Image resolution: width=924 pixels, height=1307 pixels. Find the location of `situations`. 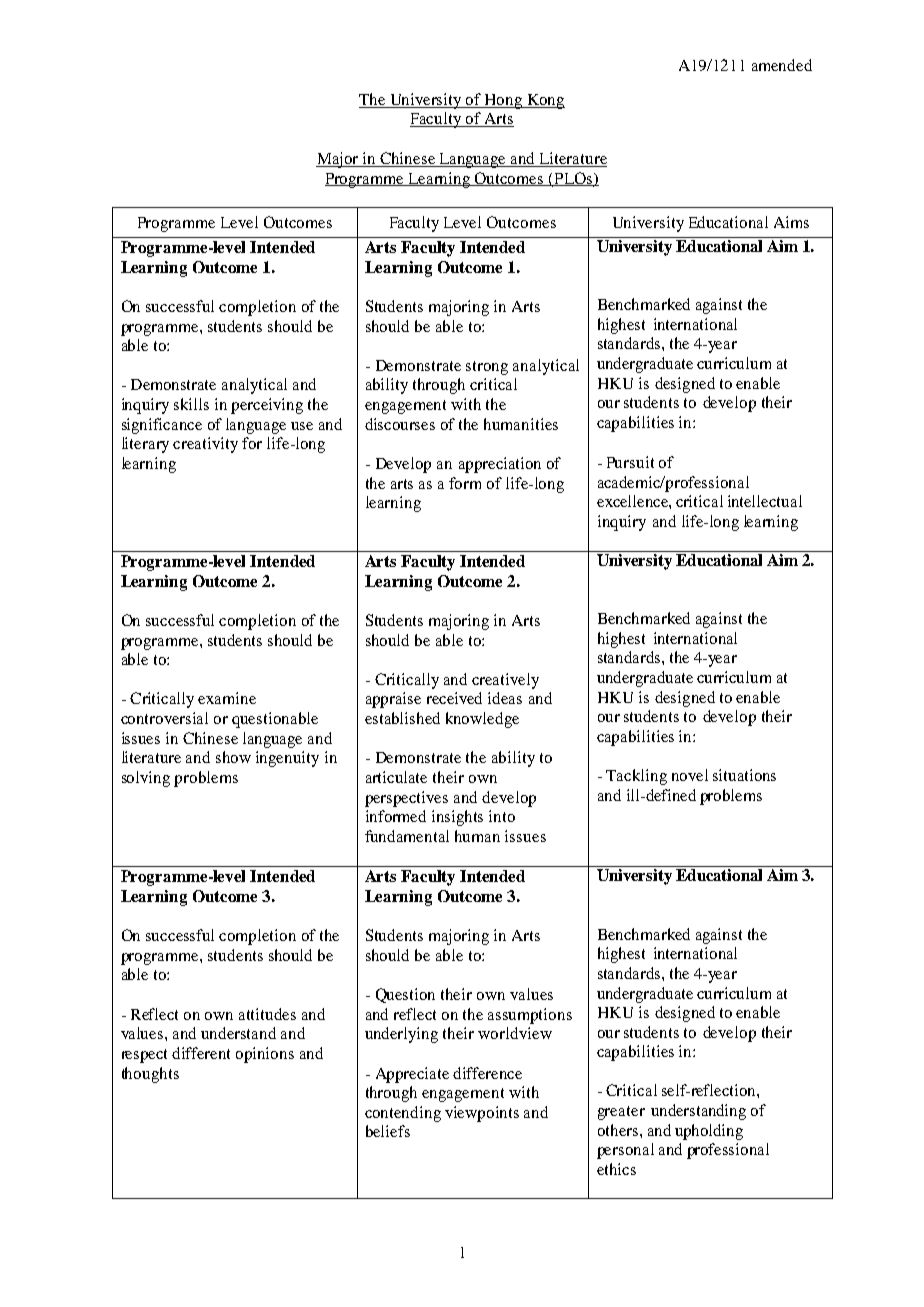

situations is located at coordinates (744, 775).
